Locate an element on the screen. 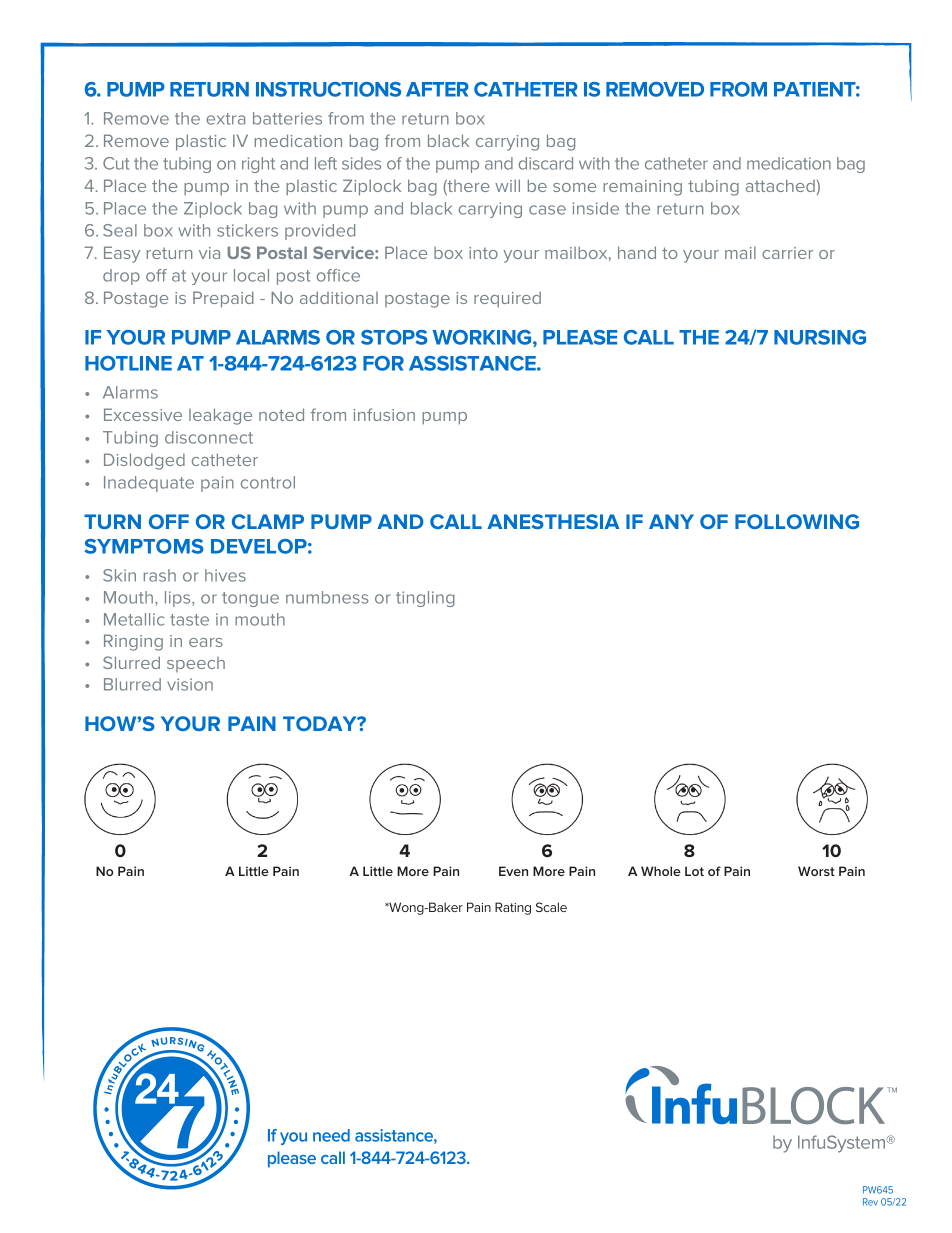  ANESTHESIA is located at coordinates (553, 521).
